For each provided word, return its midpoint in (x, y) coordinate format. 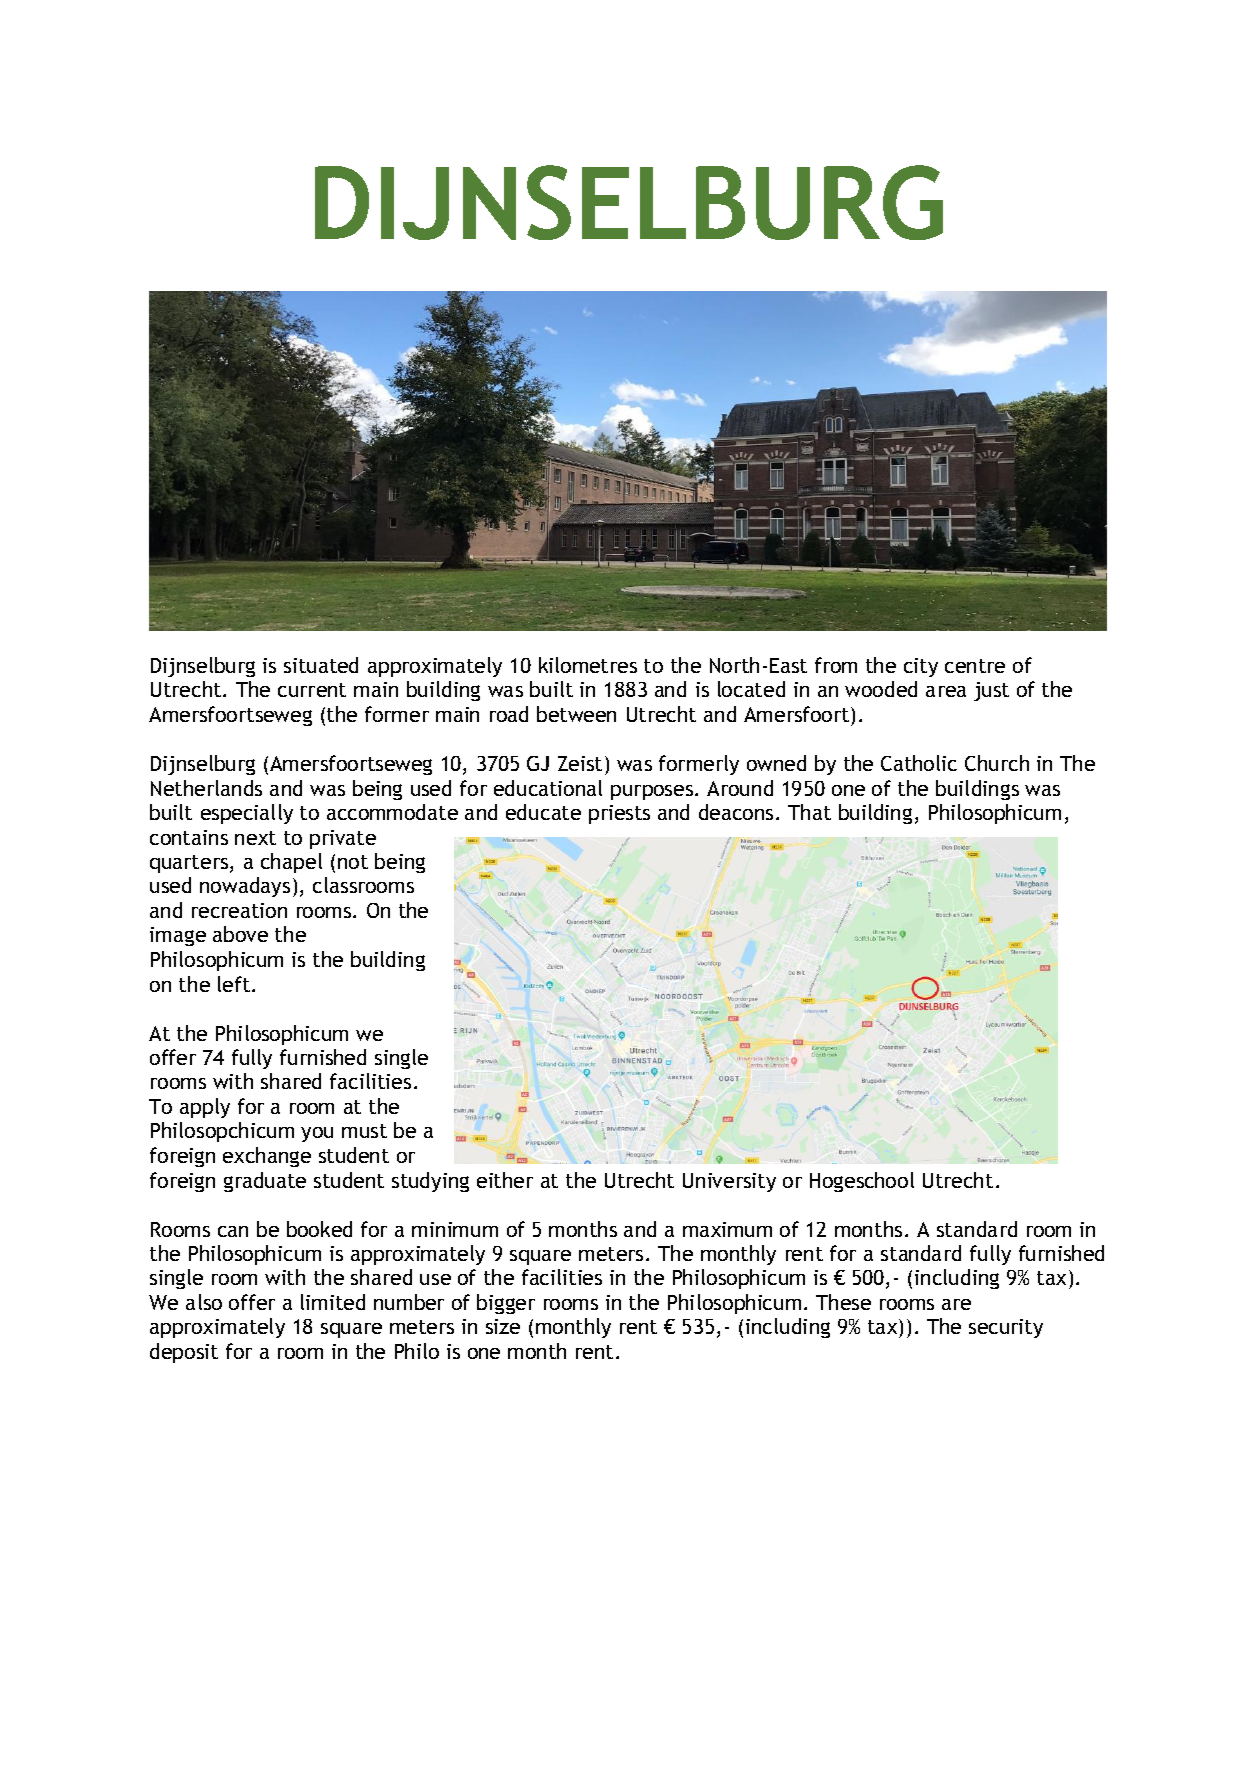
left (234, 984)
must (364, 1131)
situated (321, 665)
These (843, 1302)
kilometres (588, 665)
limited (333, 1302)
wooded (881, 689)
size (503, 1326)
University (729, 1182)
